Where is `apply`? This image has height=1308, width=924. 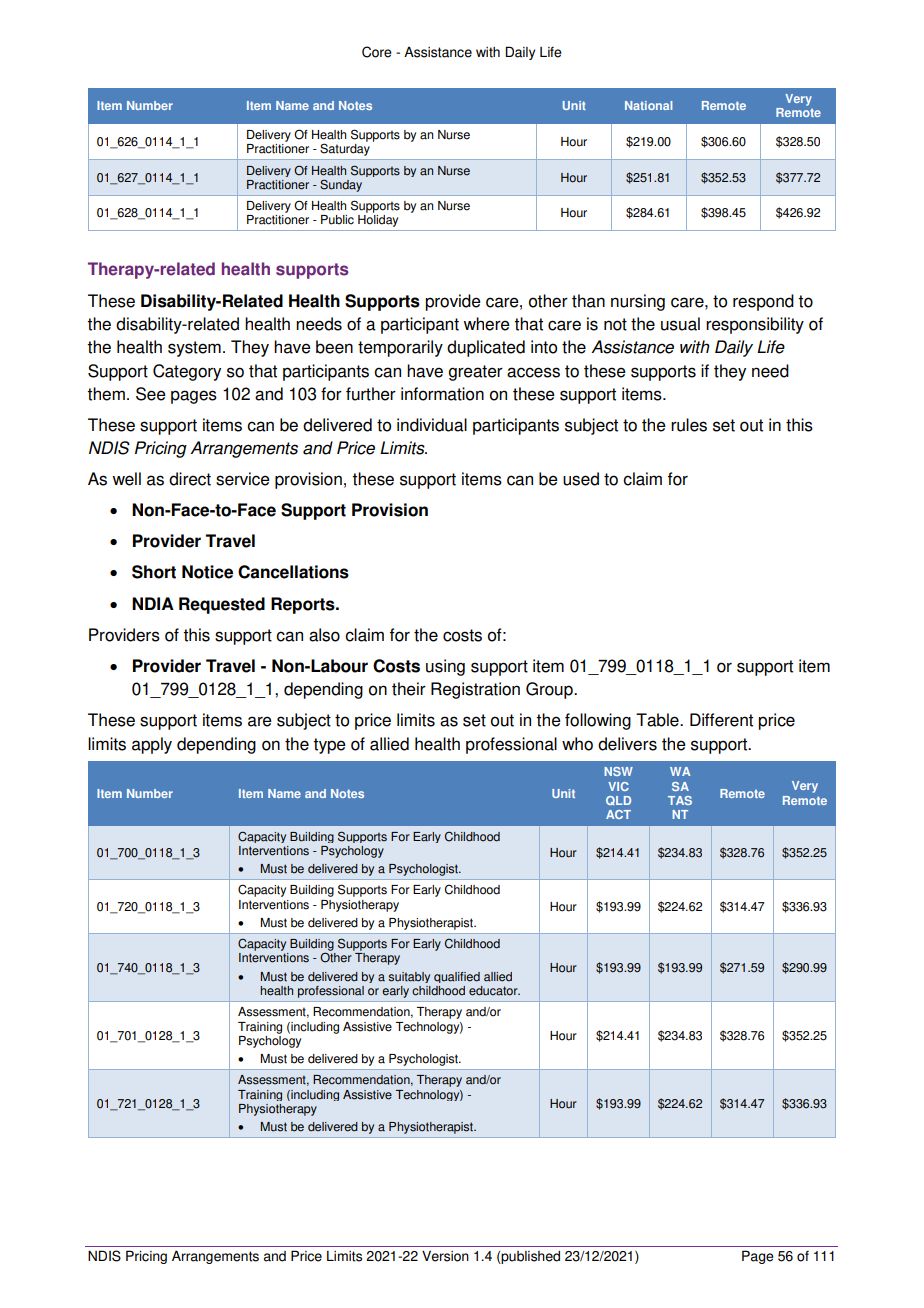
apply is located at coordinates (152, 745).
